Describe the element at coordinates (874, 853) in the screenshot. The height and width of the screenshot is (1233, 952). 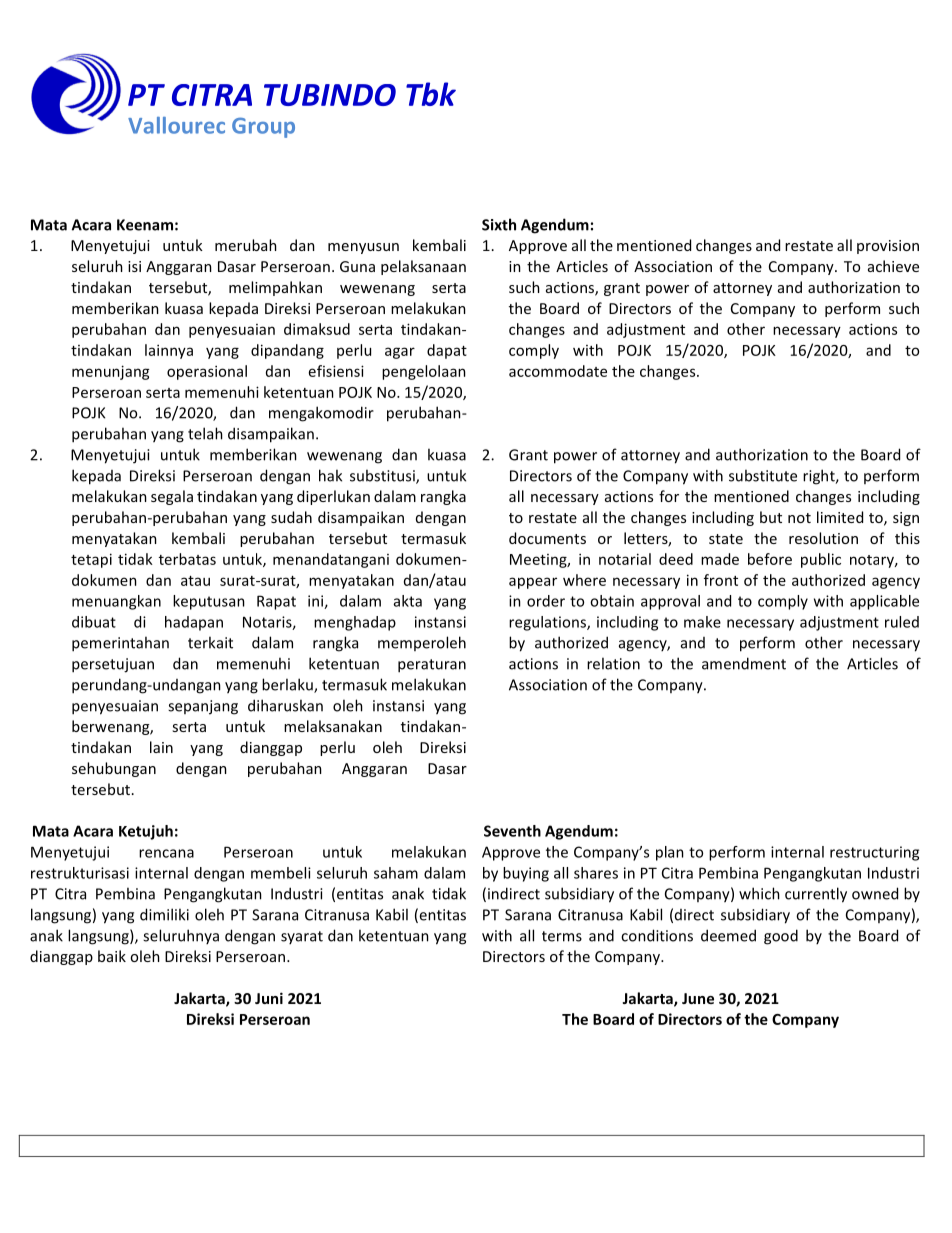
I see `restructuring` at that location.
